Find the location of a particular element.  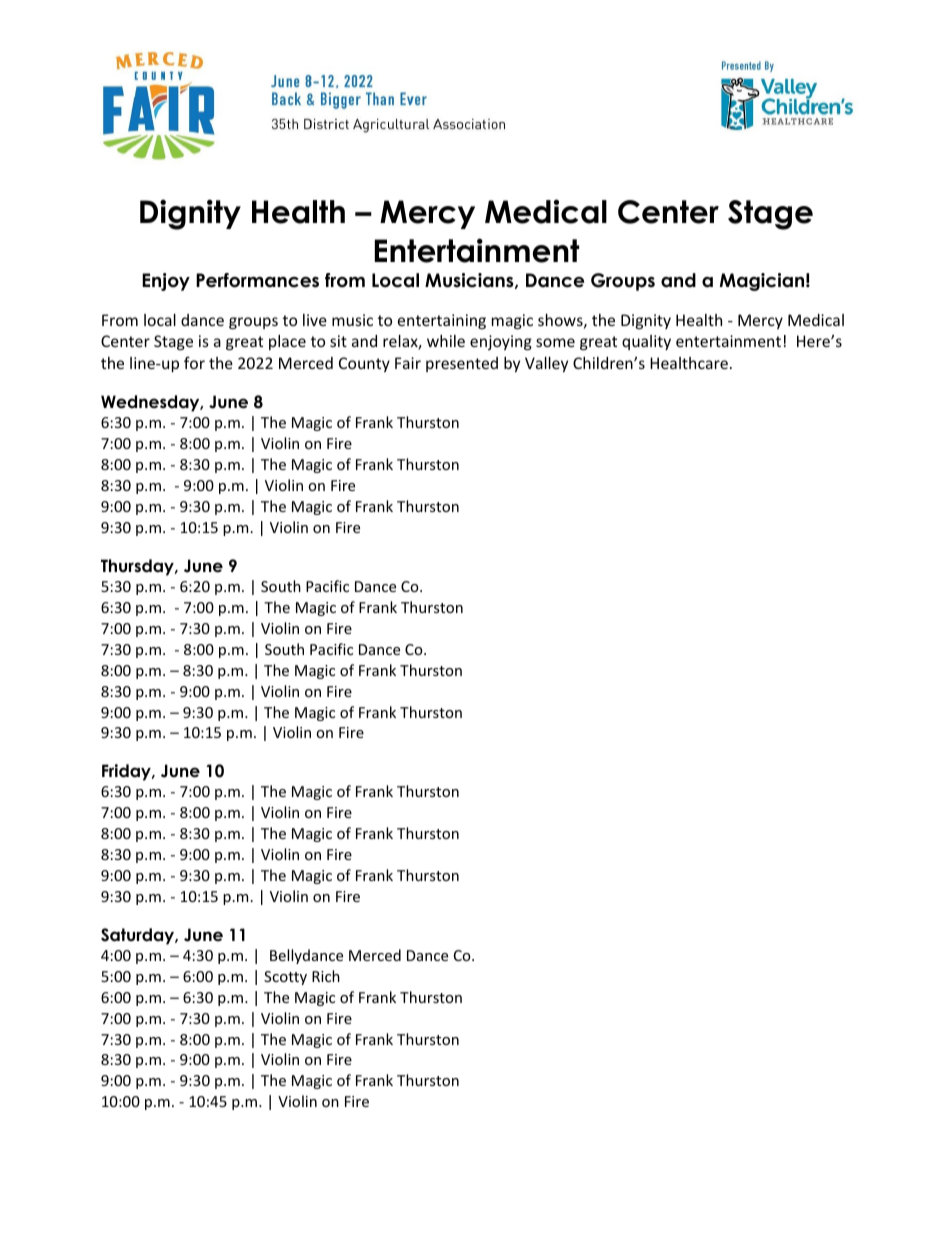

Rich is located at coordinates (326, 976).
